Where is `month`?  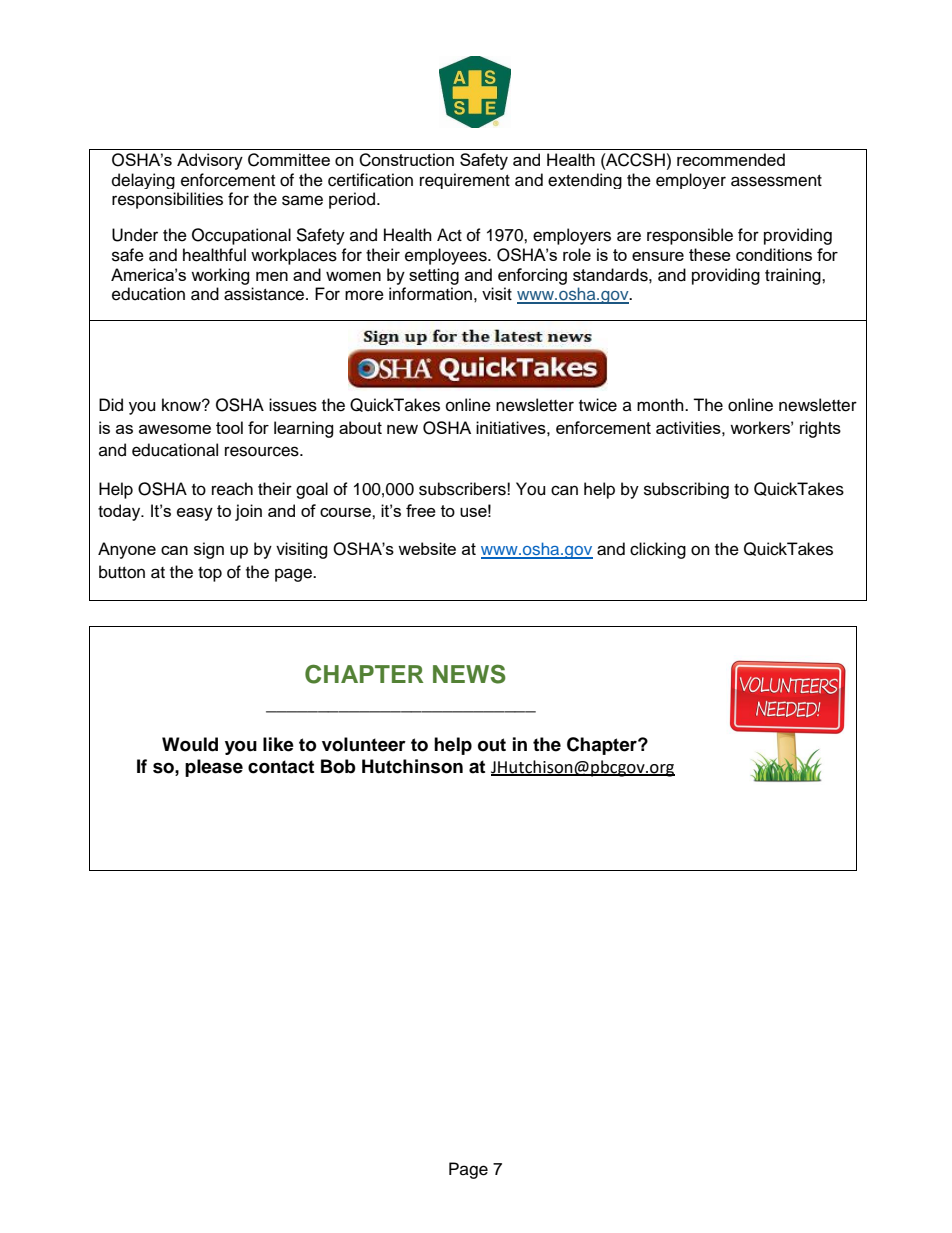 month is located at coordinates (661, 405).
